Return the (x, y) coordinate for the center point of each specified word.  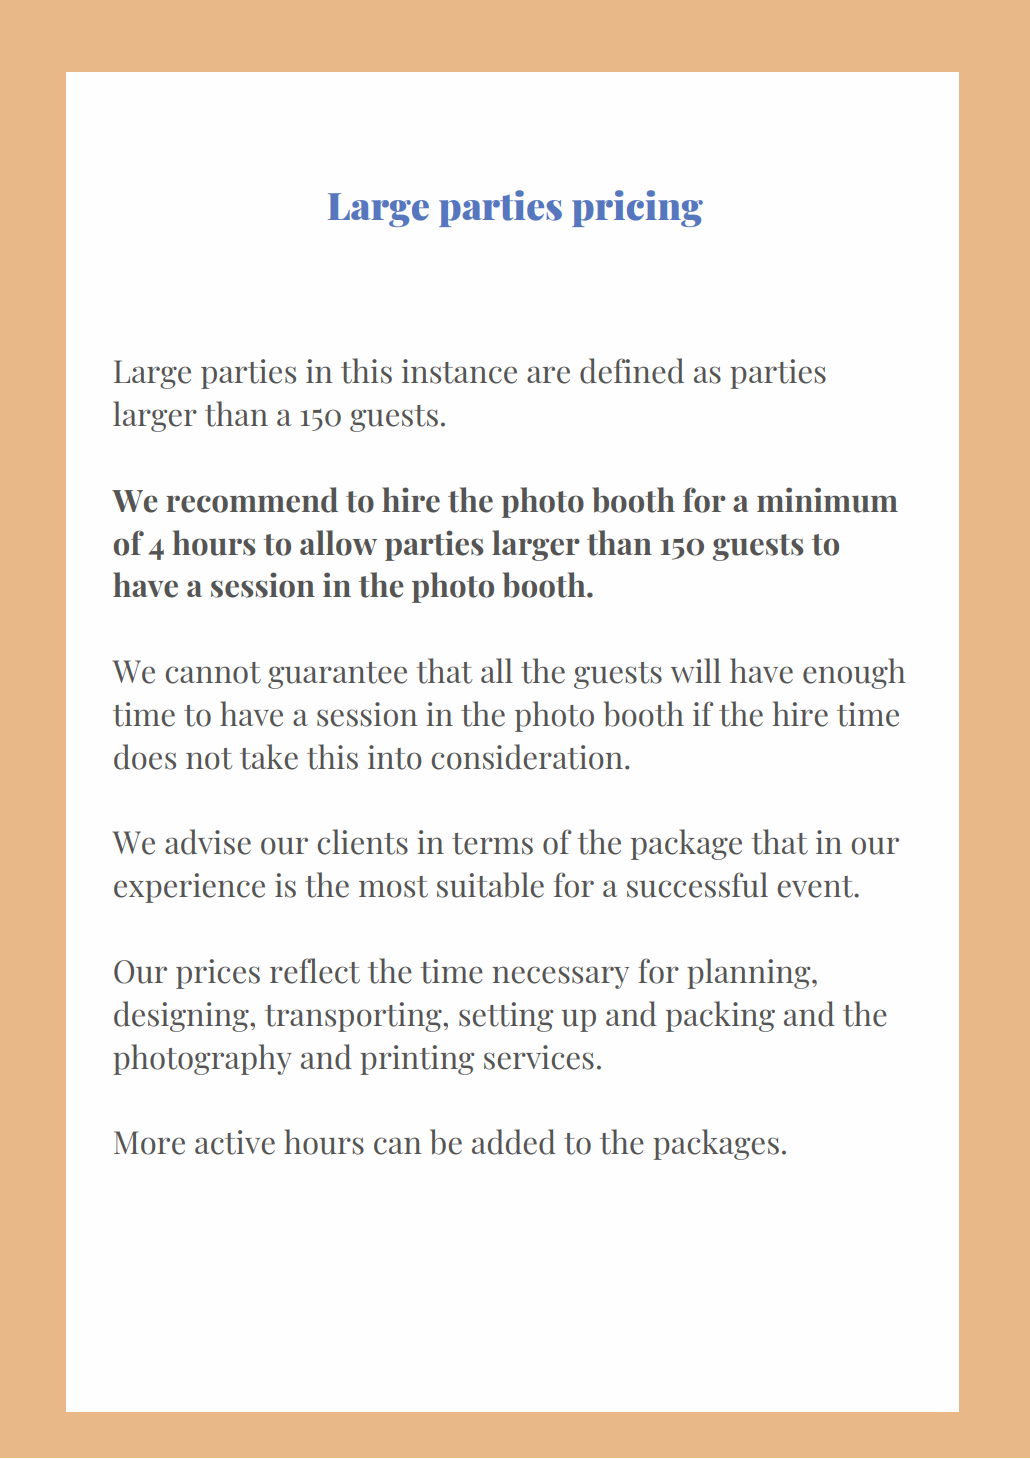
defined (632, 371)
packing (720, 1016)
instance (459, 371)
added (514, 1142)
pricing (637, 208)
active (235, 1142)
